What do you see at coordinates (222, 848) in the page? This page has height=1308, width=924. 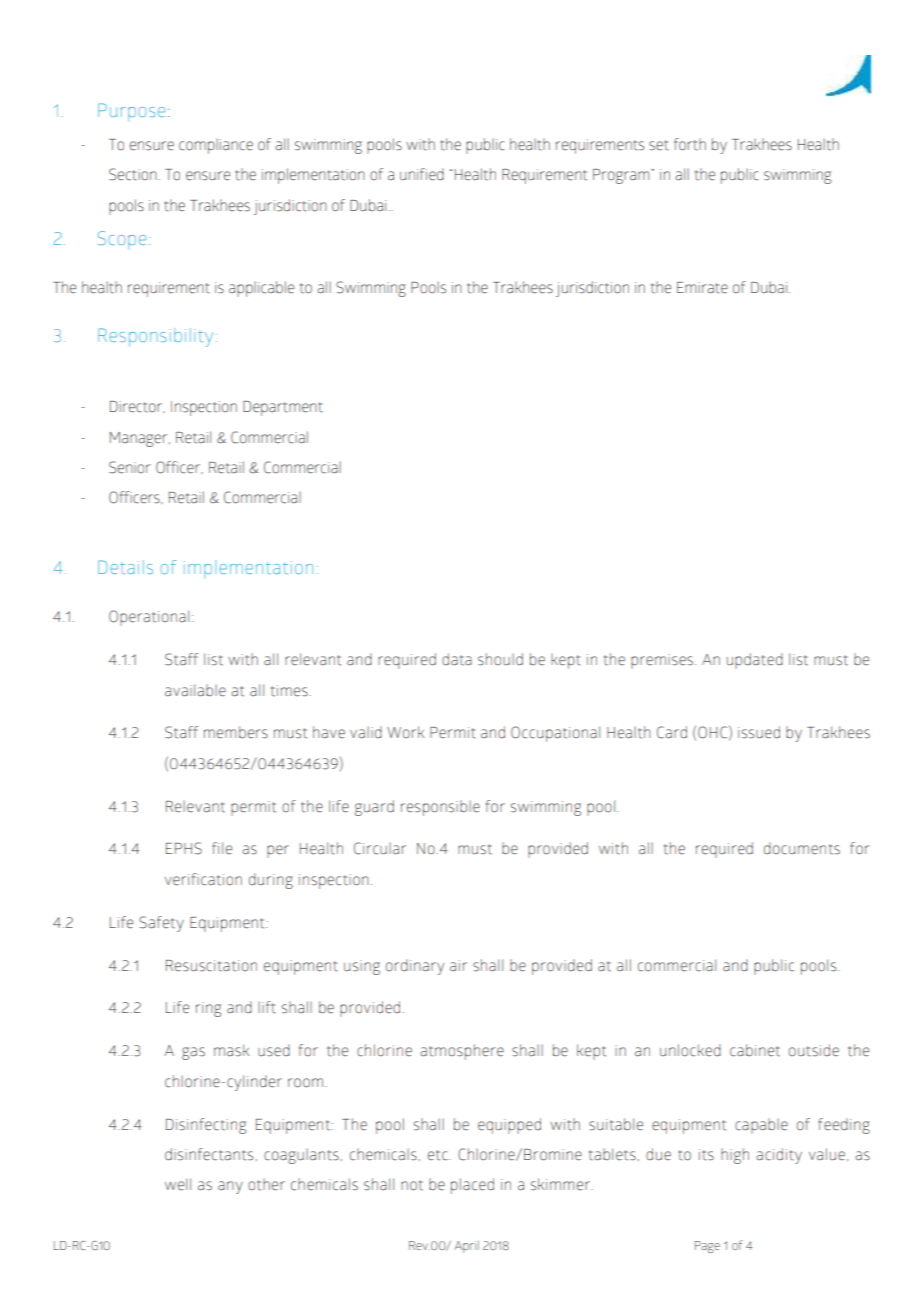 I see `file` at bounding box center [222, 848].
